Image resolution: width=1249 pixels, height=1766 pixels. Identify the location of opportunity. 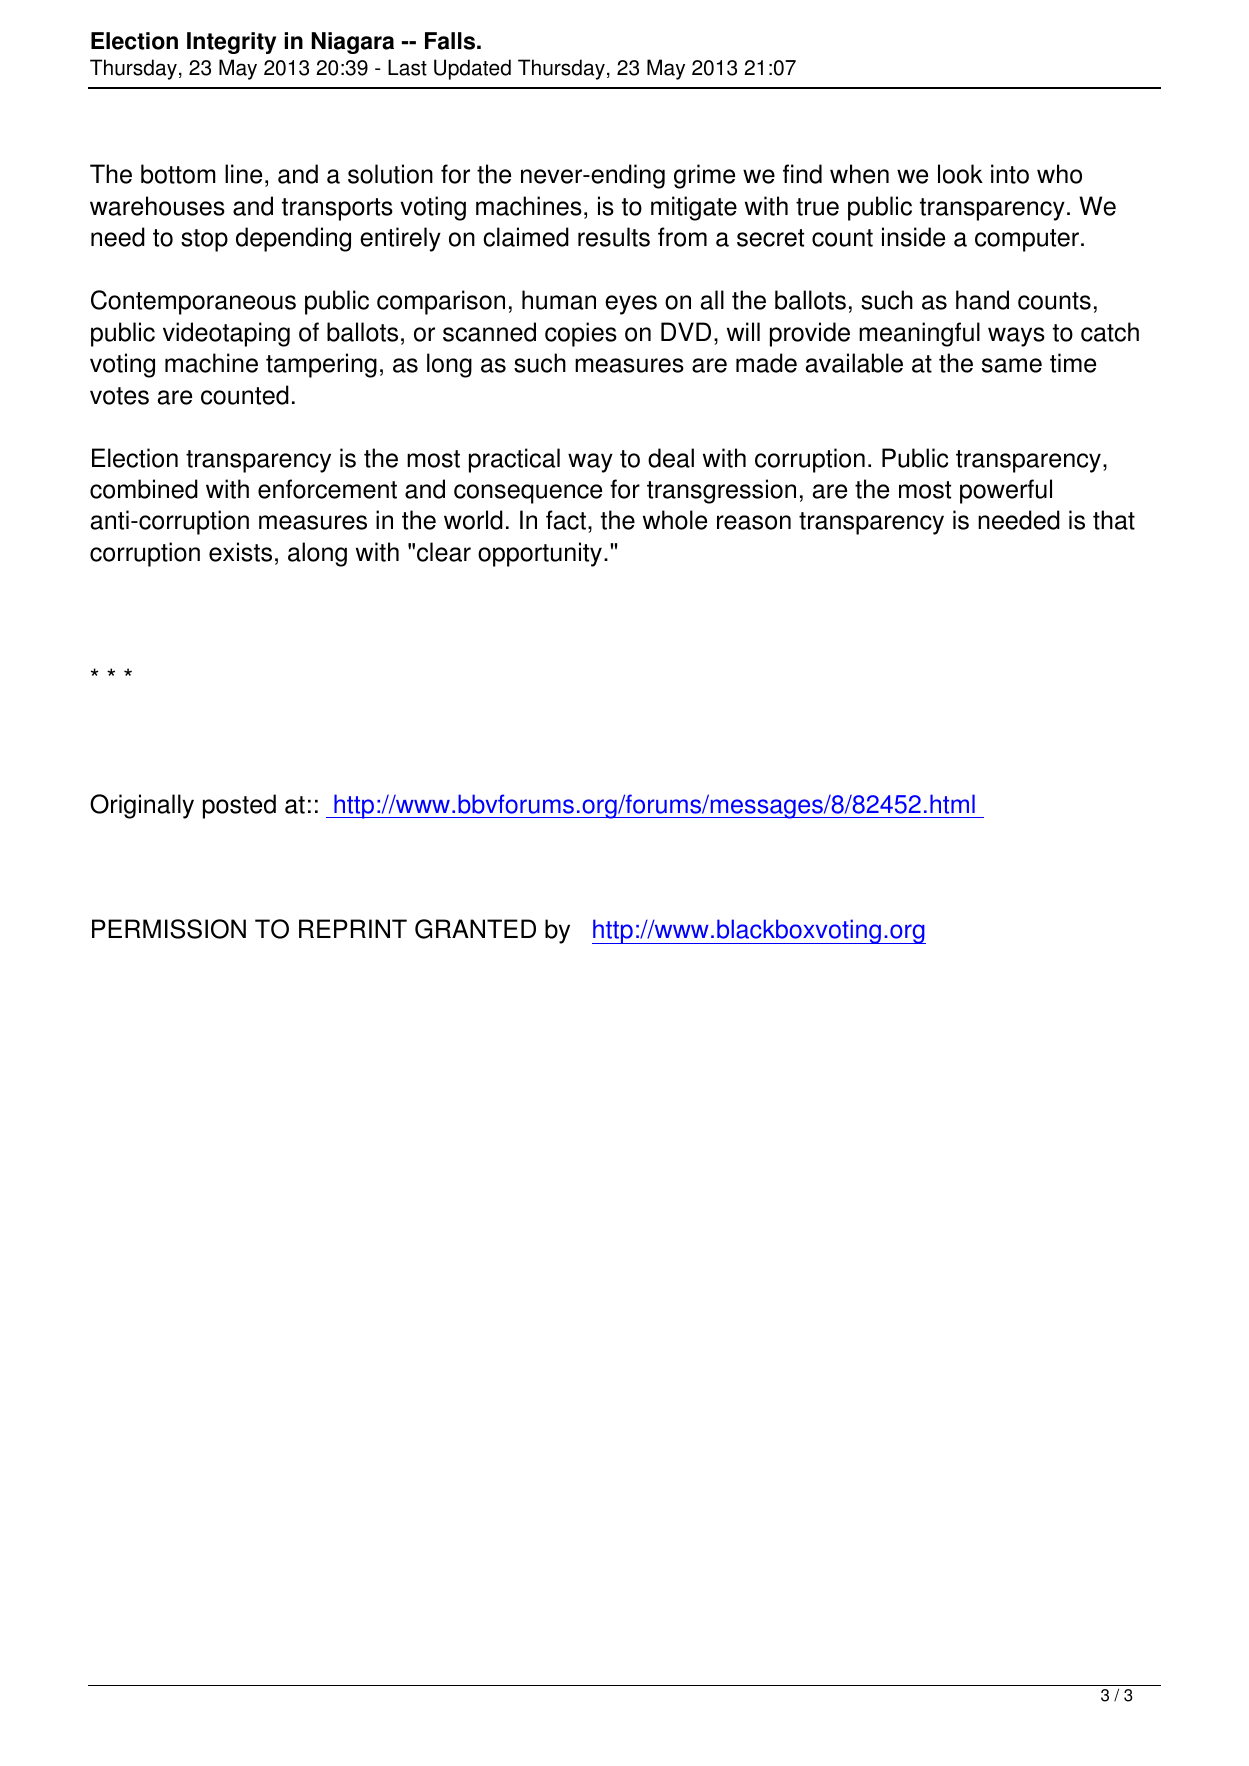
(540, 554).
